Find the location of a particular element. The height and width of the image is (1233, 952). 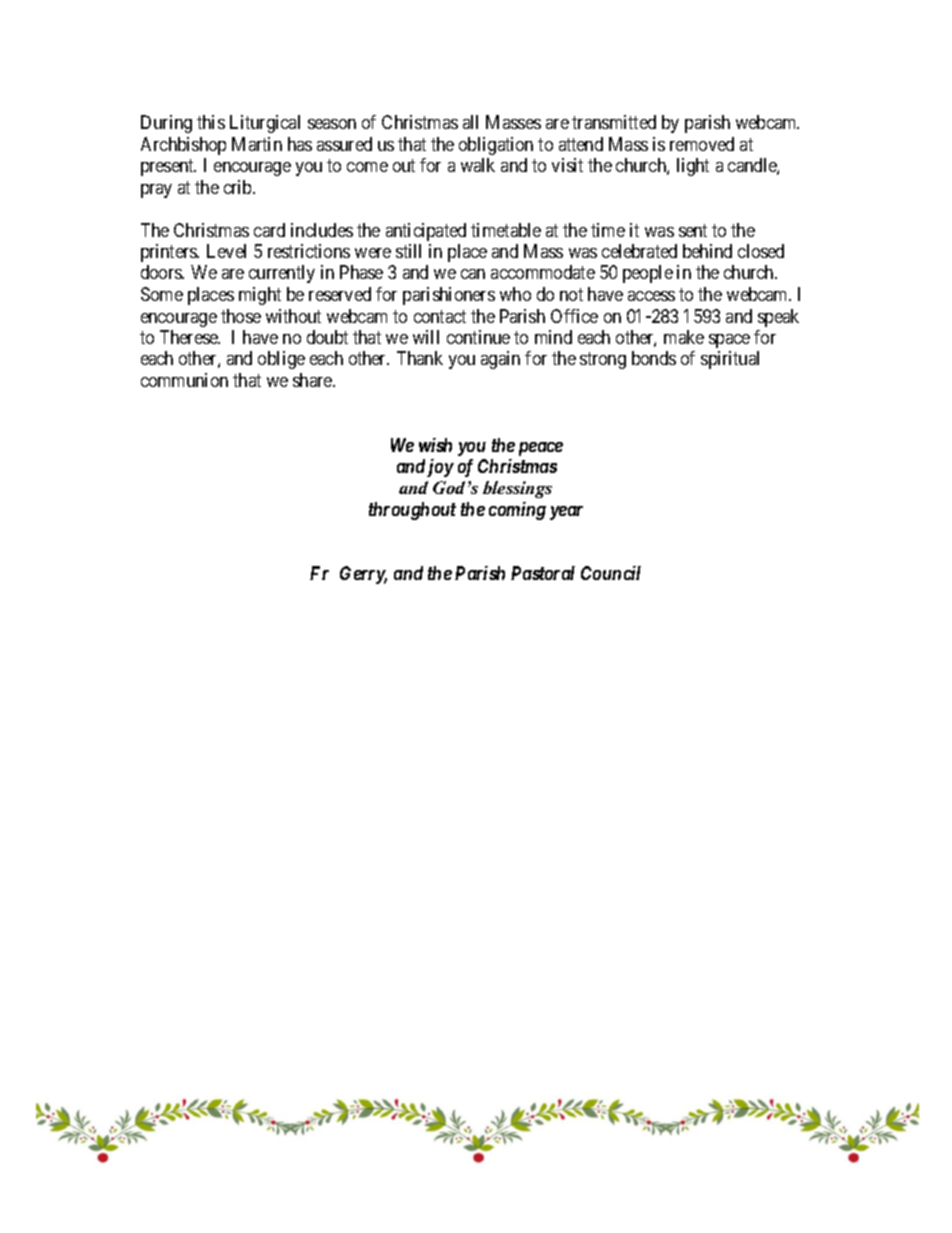

wish is located at coordinates (435, 445).
